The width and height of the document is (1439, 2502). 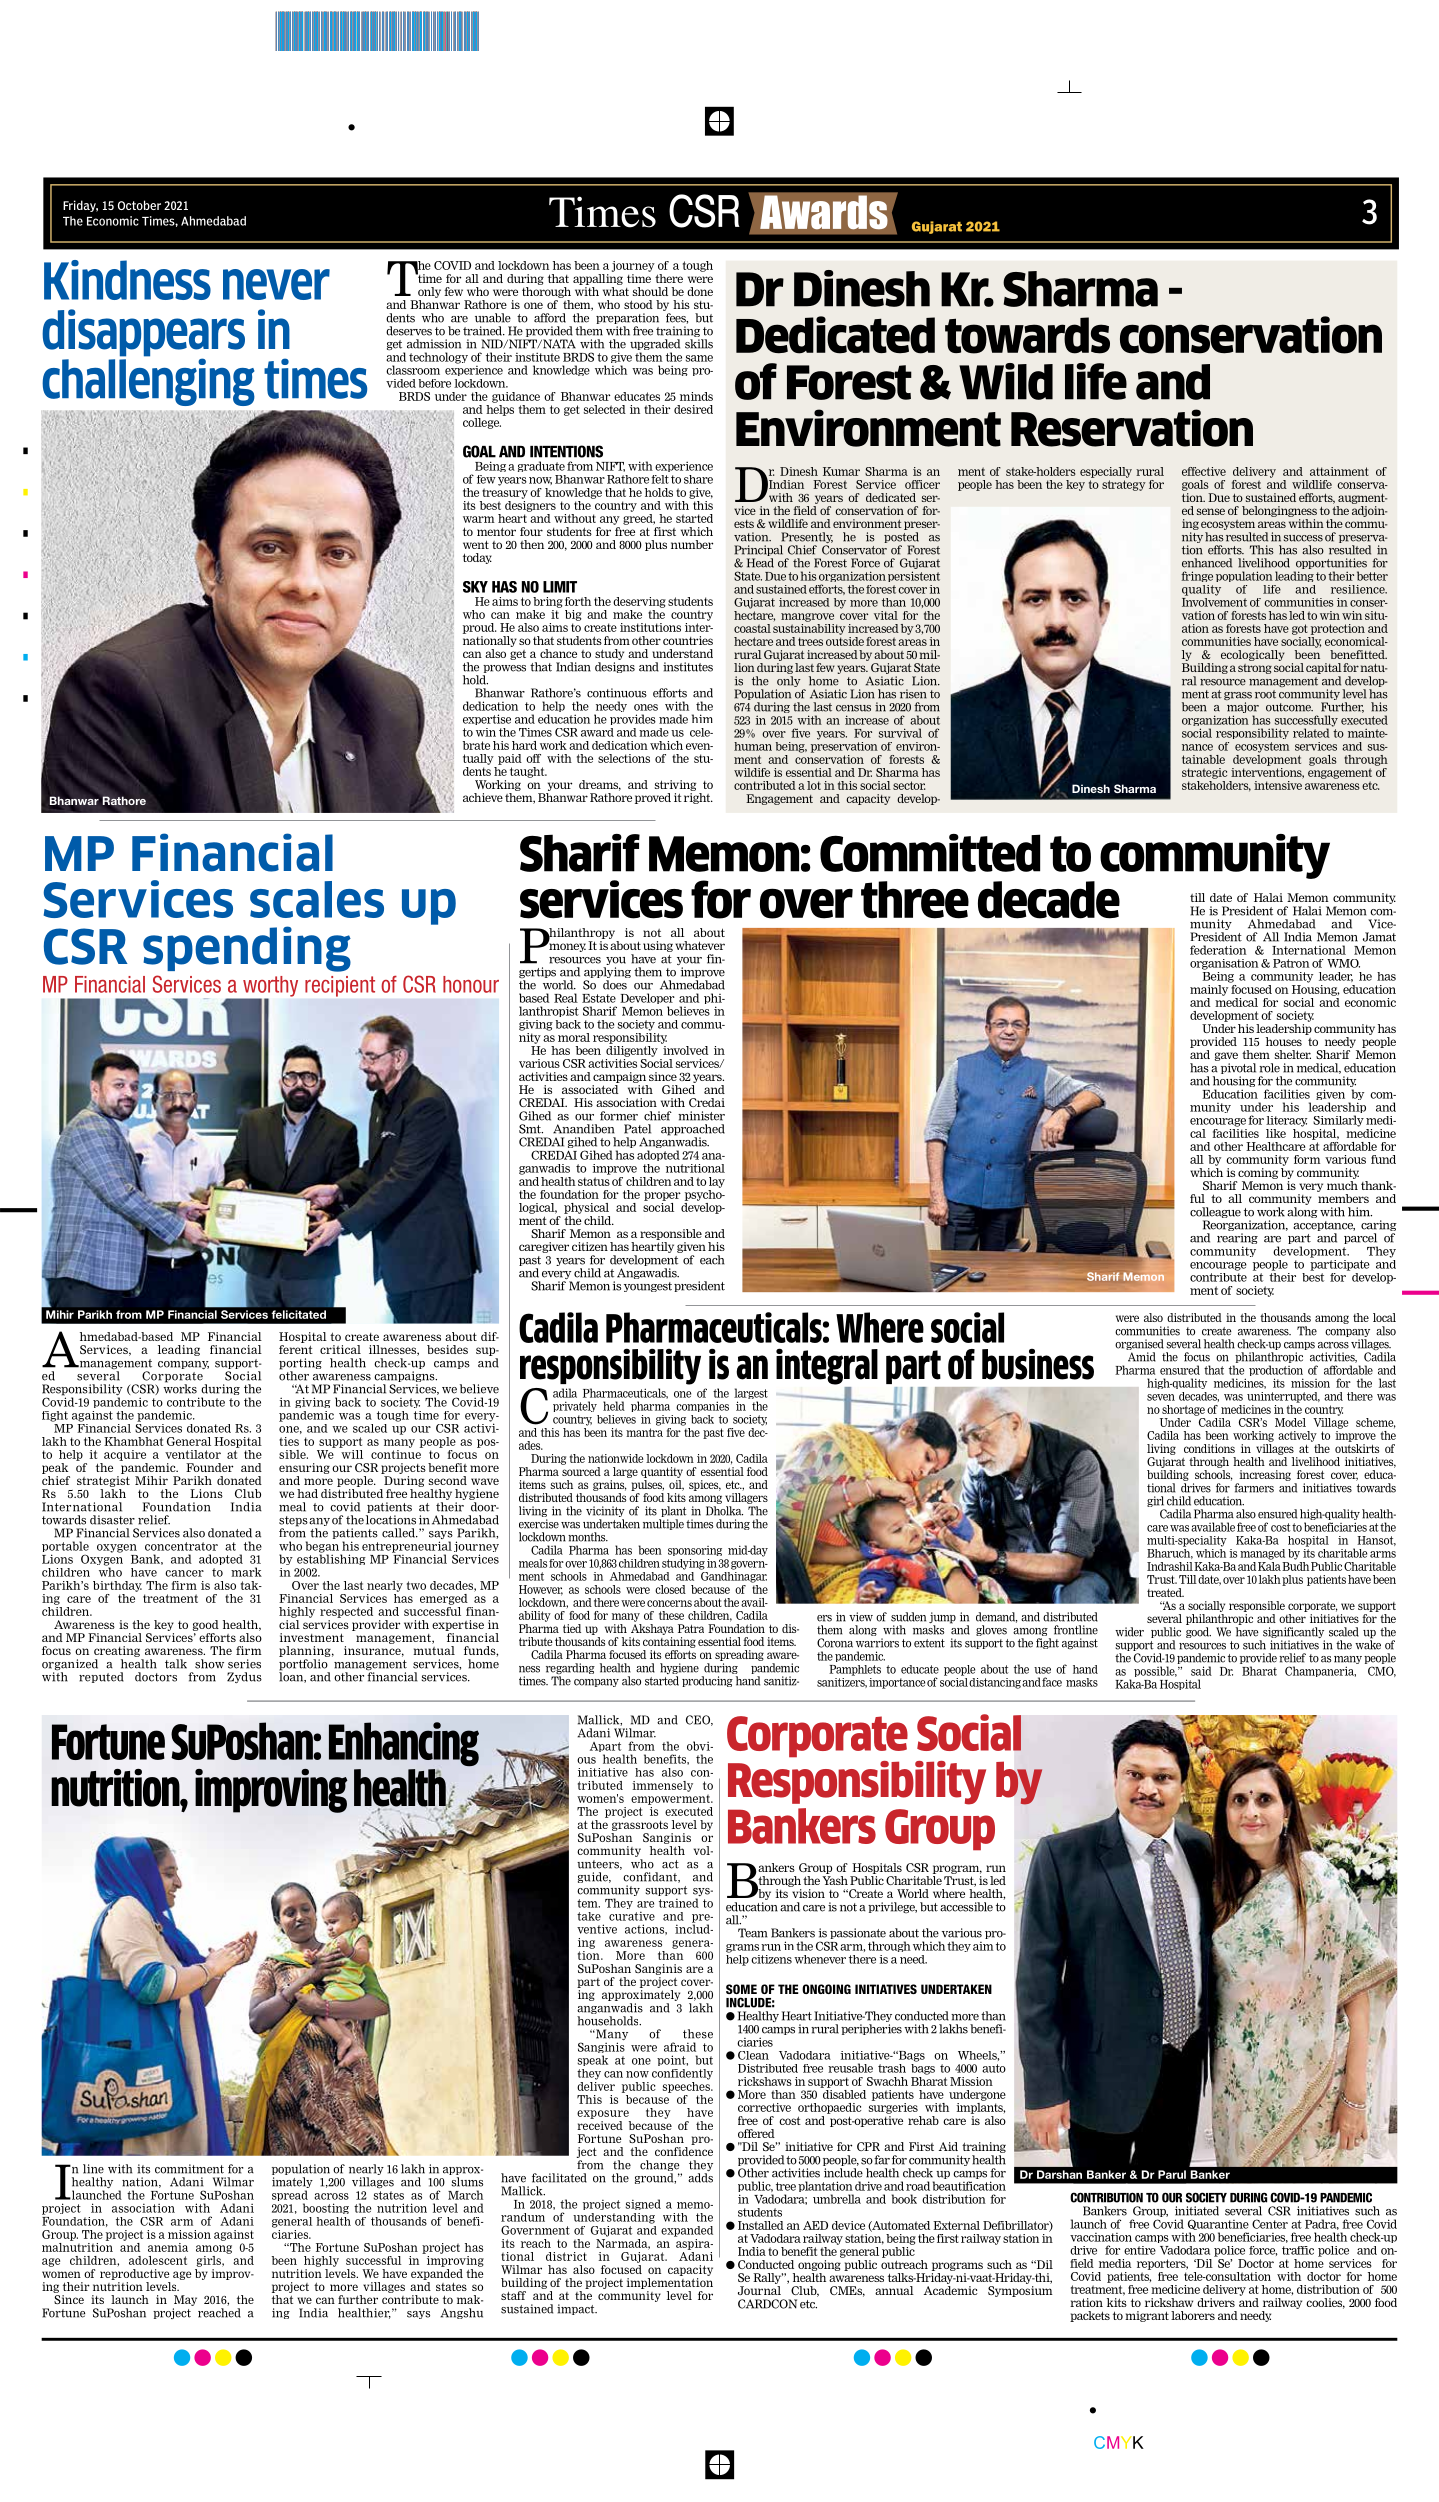 I want to click on felicitated, so click(x=298, y=1314).
